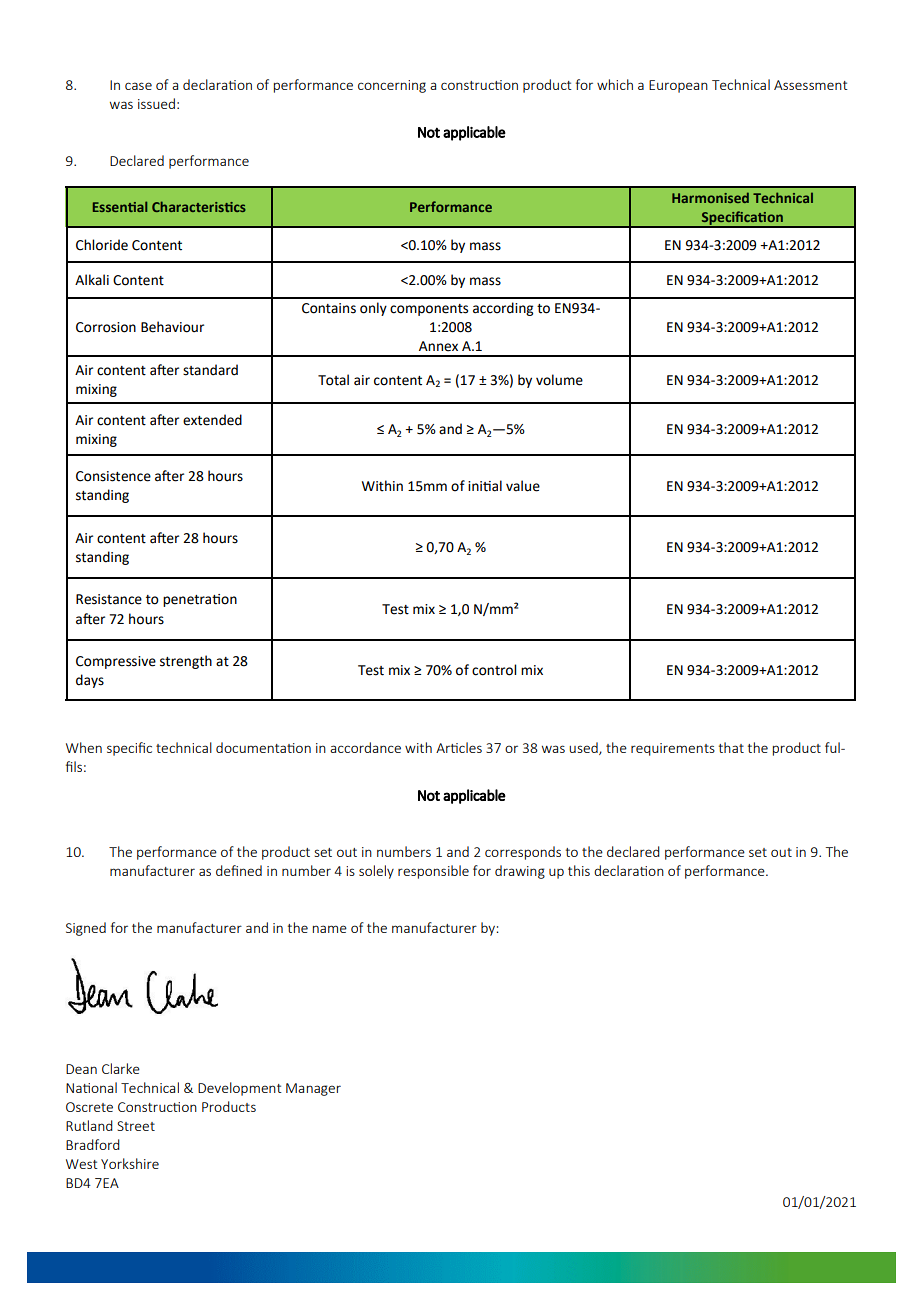  Describe the element at coordinates (113, 476) in the page. I see `Consistence` at that location.
